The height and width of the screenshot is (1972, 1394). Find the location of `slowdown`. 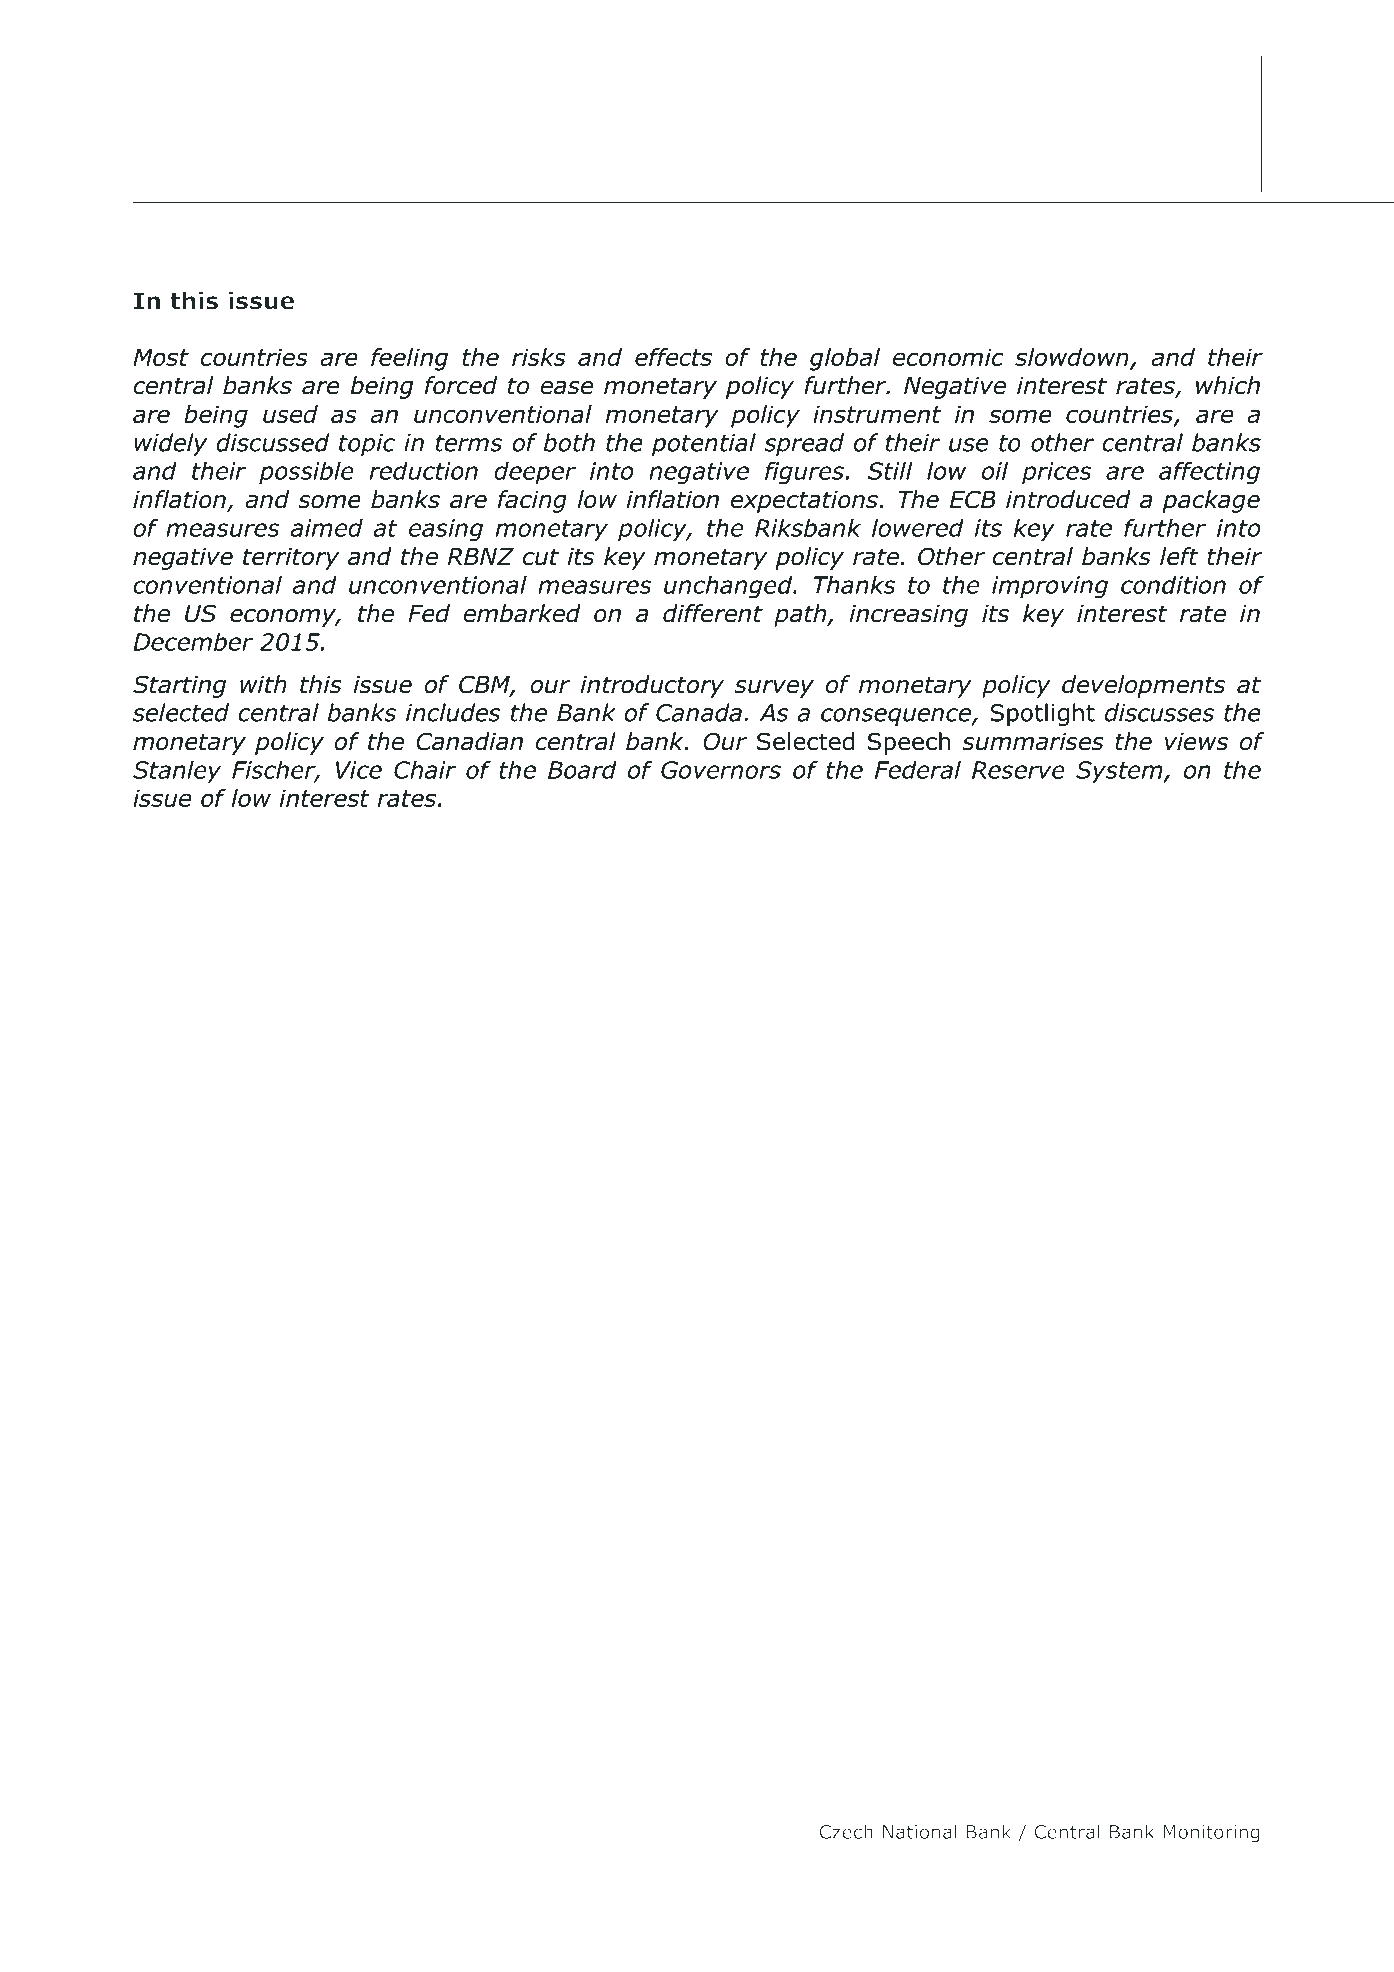

slowdown is located at coordinates (1073, 358).
